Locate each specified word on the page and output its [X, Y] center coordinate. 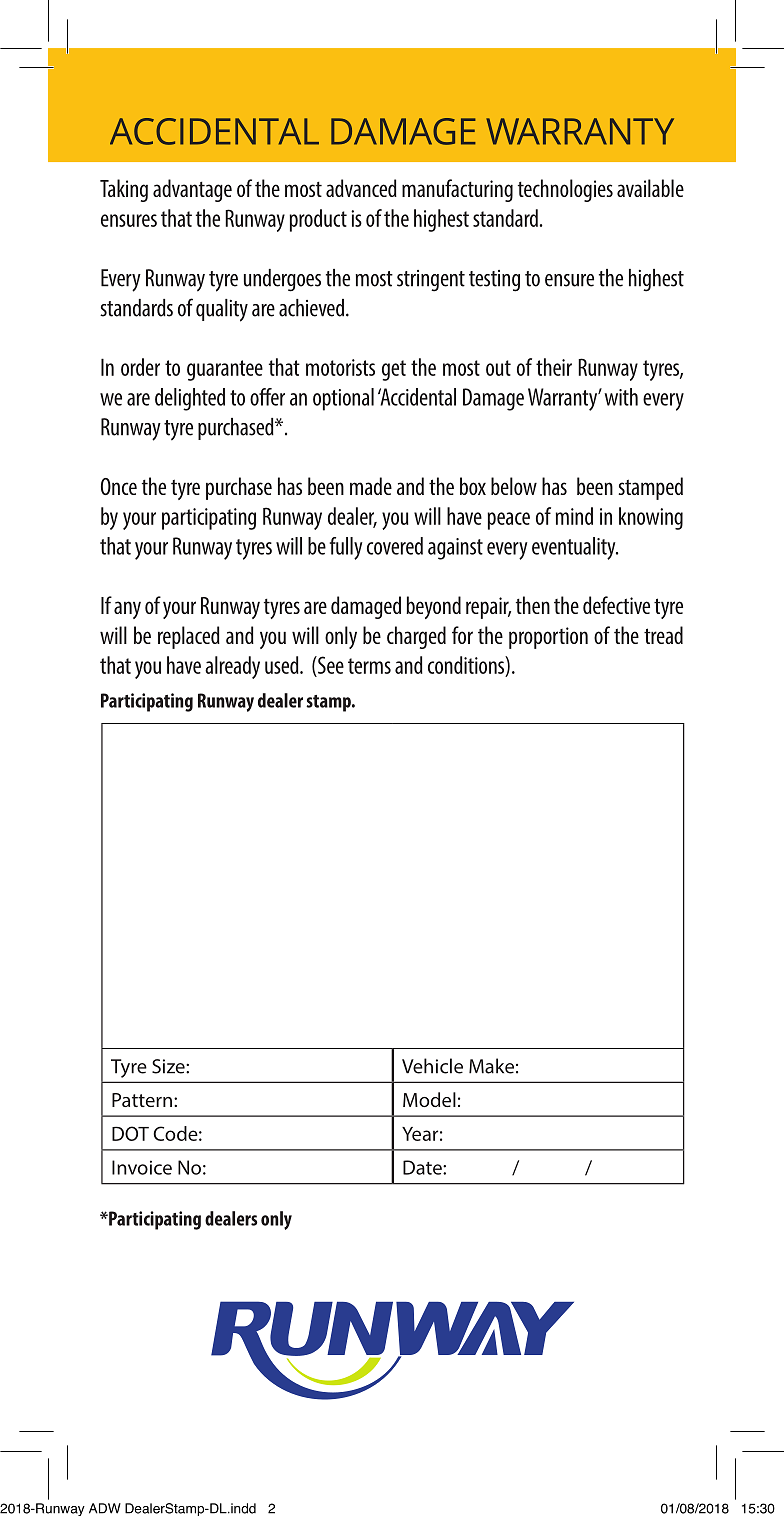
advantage [192, 190]
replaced [189, 637]
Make [491, 1066]
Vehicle [432, 1066]
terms [369, 666]
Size [169, 1066]
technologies [565, 190]
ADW [105, 1508]
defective [616, 605]
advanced [361, 188]
